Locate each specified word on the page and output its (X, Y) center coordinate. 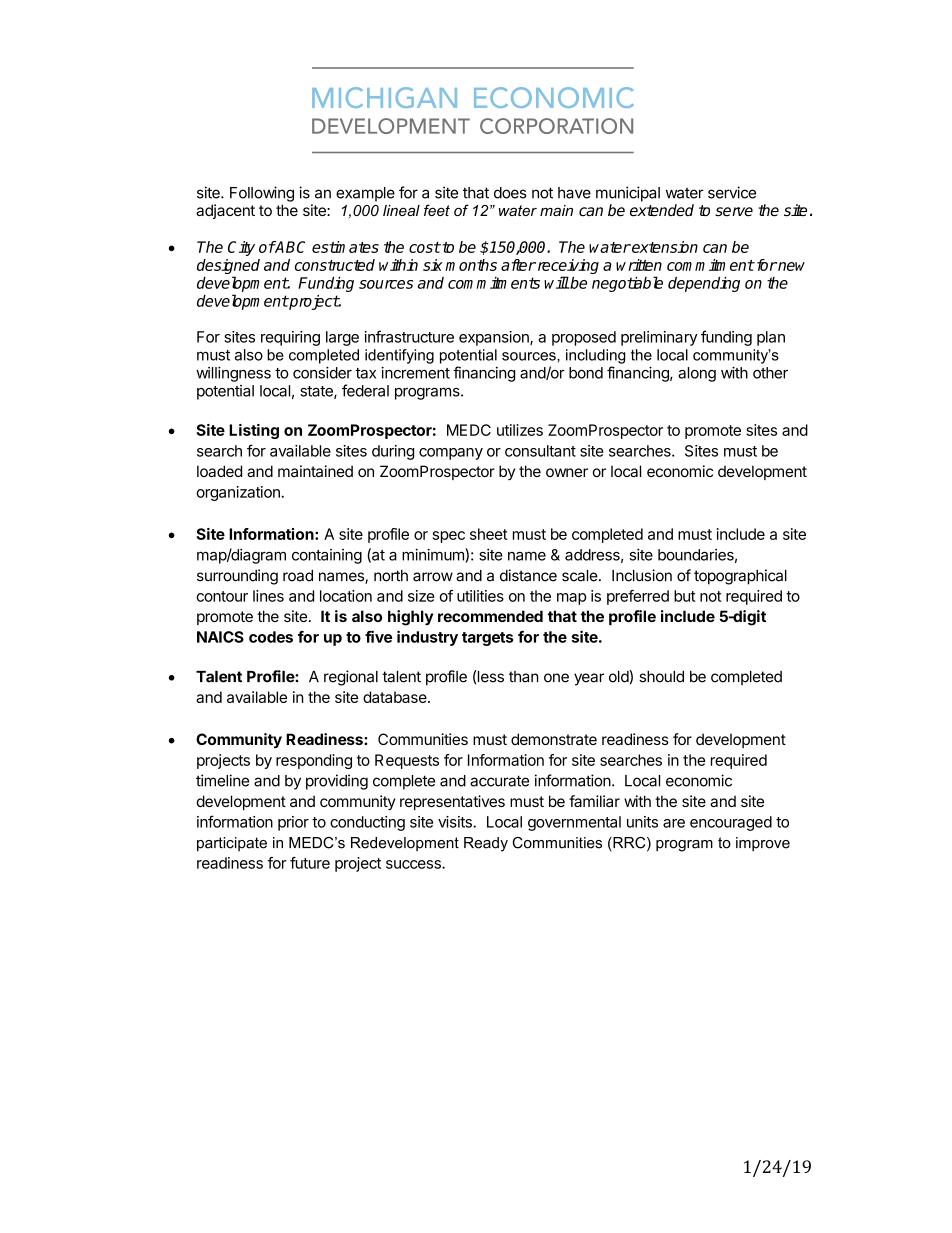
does (510, 193)
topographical (740, 577)
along (697, 374)
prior (293, 823)
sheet (489, 534)
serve (734, 212)
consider (322, 372)
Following (262, 194)
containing (327, 556)
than (524, 677)
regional (351, 678)
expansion (495, 338)
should (661, 677)
